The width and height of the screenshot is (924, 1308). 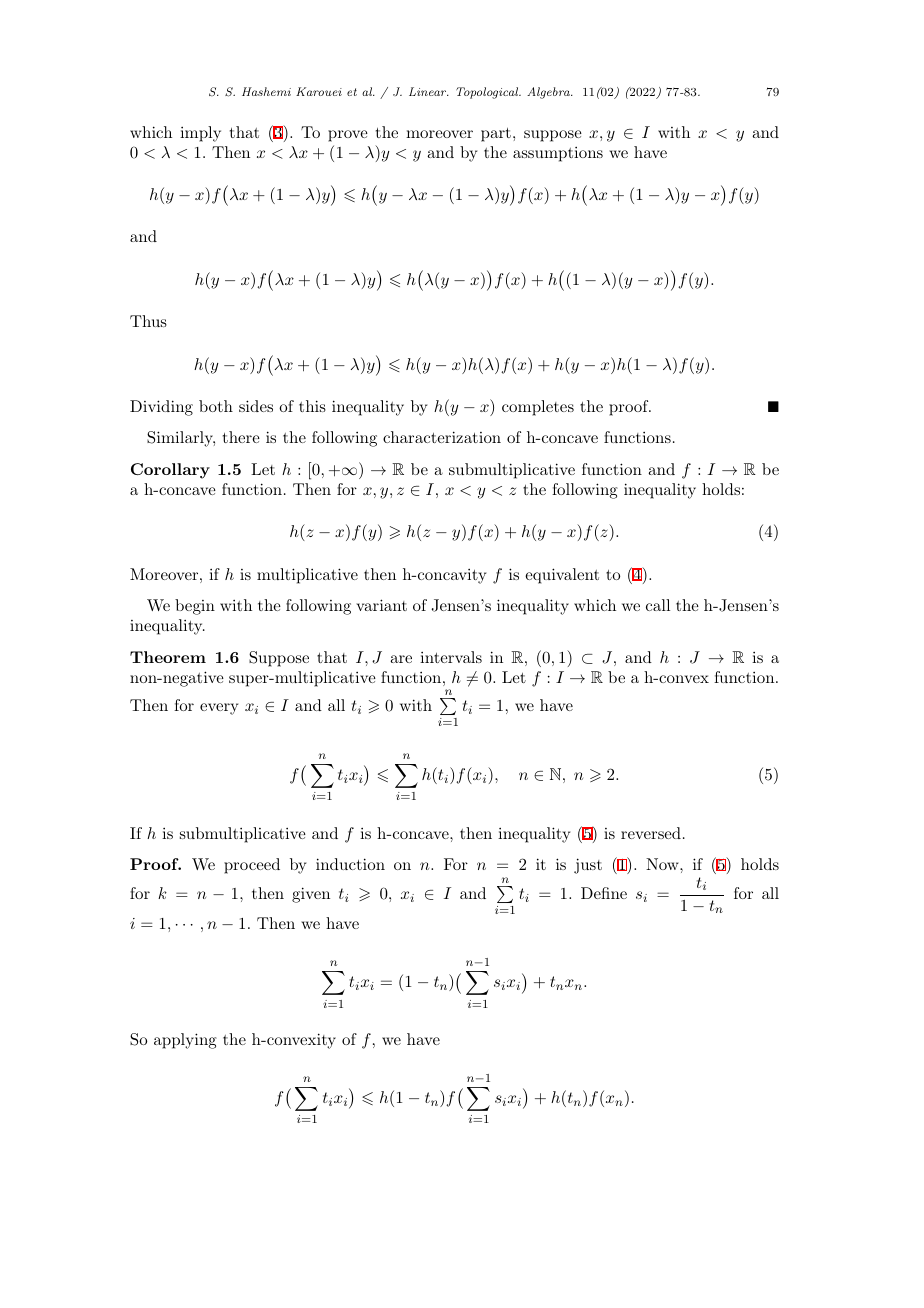 What do you see at coordinates (558, 154) in the screenshot?
I see `assumptions` at bounding box center [558, 154].
